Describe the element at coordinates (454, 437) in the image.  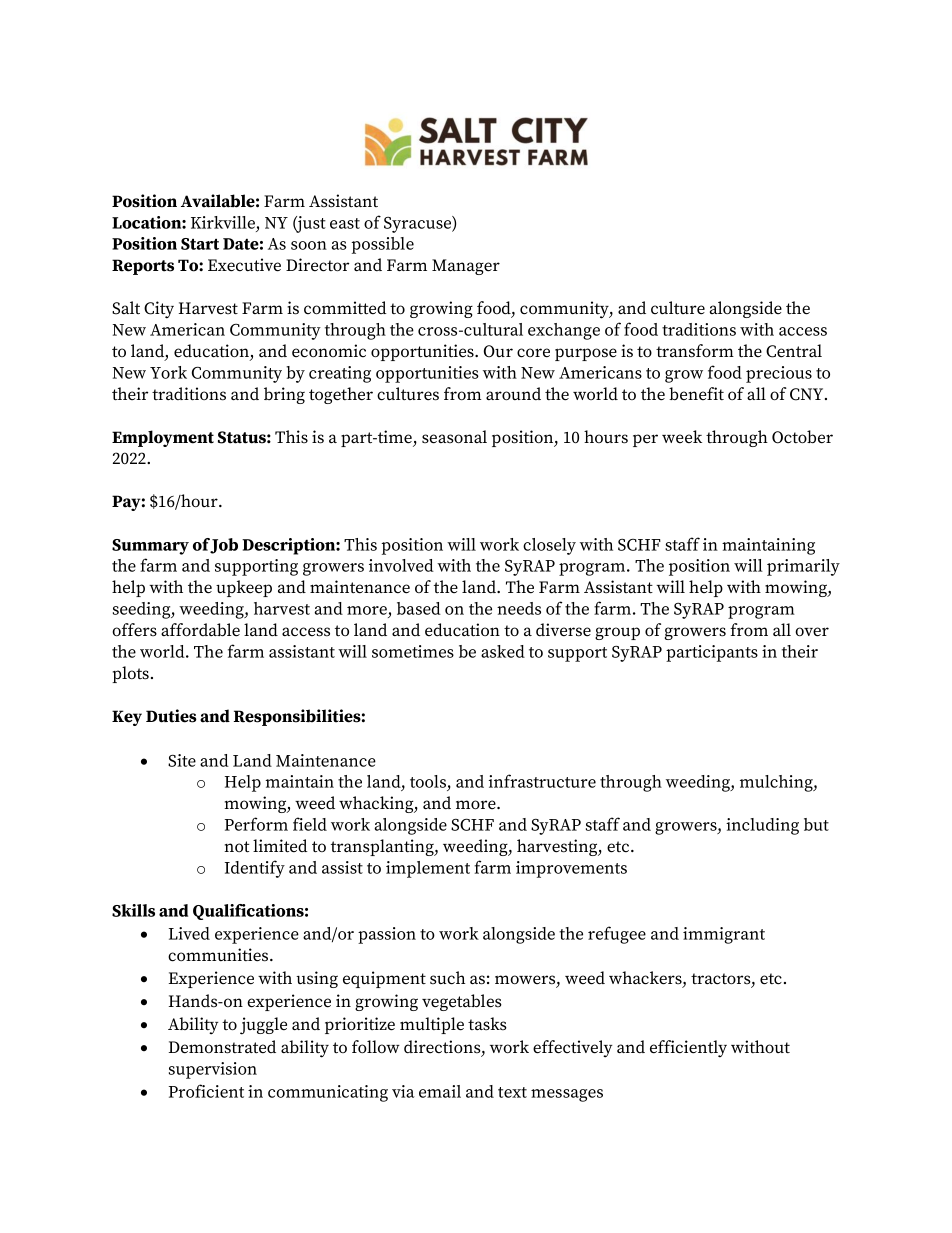
I see `seasonal` at that location.
